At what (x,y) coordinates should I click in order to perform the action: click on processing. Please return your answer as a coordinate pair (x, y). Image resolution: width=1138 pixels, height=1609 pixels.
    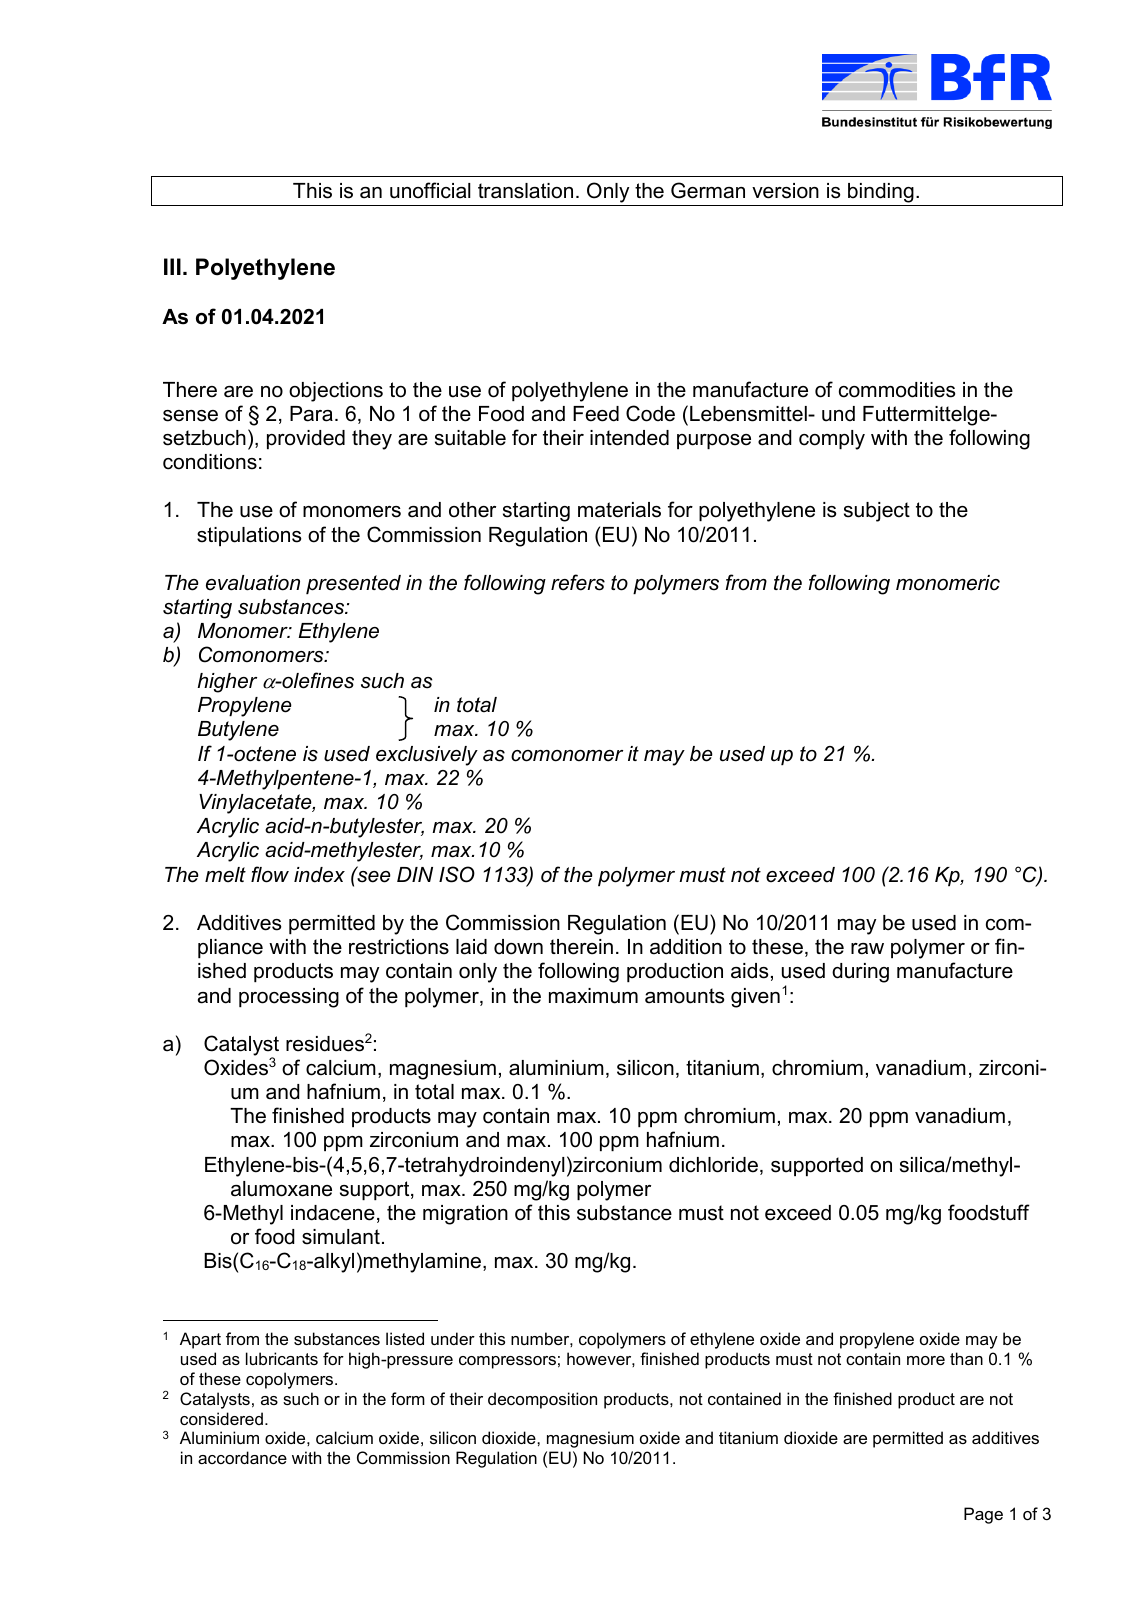
    Looking at the image, I should click on (289, 998).
